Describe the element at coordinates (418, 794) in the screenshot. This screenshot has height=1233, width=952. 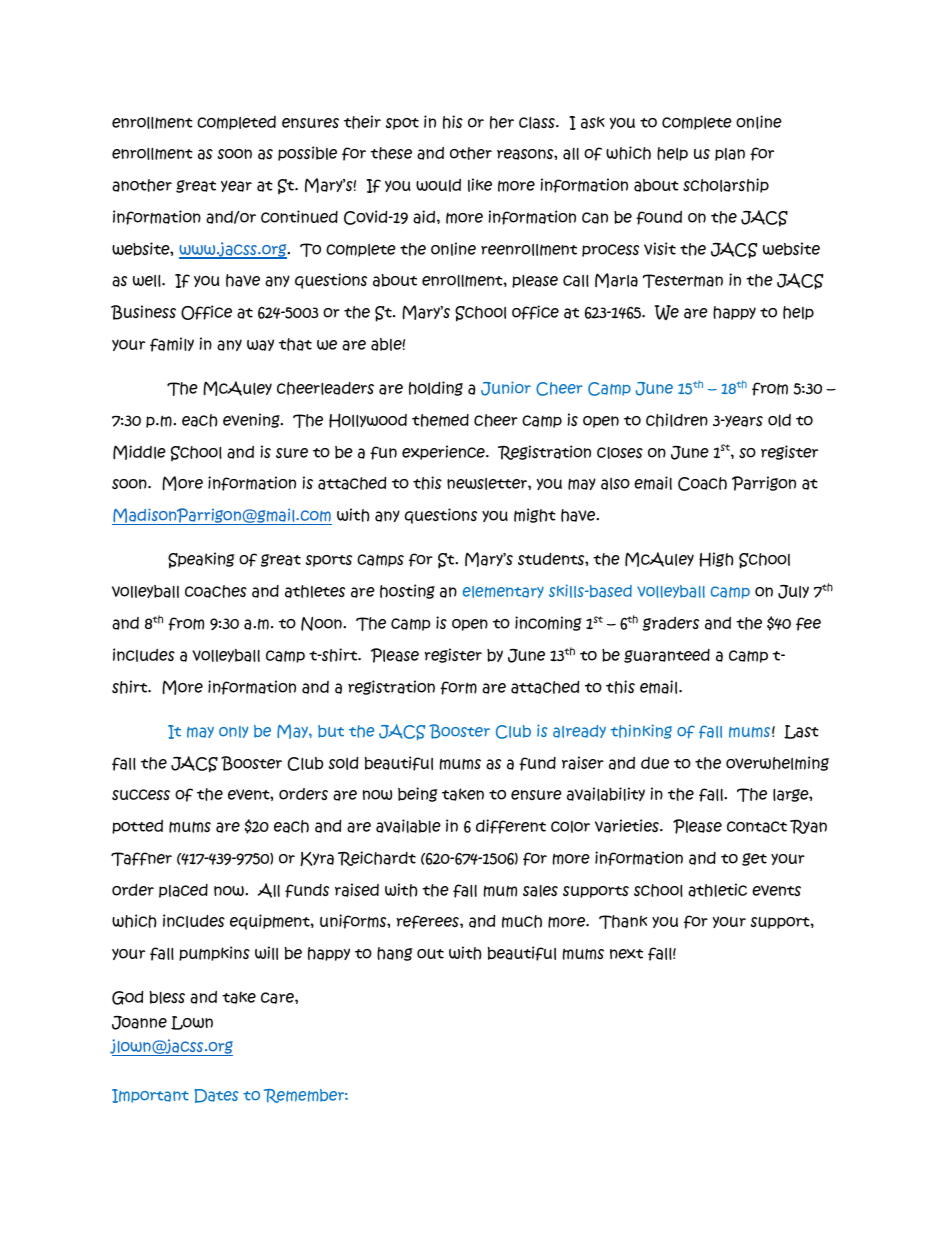
I see `being` at that location.
